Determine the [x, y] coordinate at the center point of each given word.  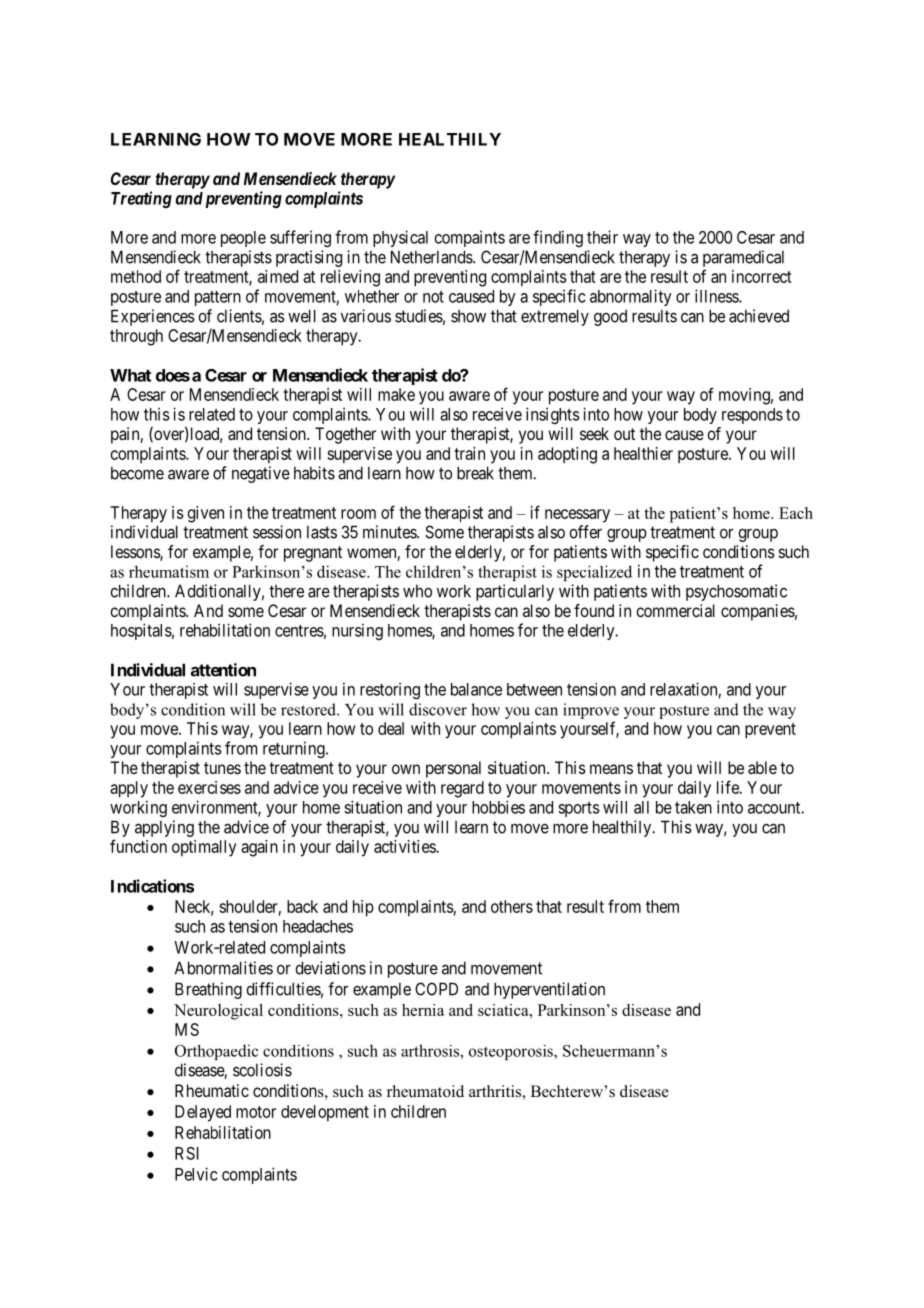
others [512, 906]
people [243, 239]
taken [693, 807]
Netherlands [432, 257]
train [469, 453]
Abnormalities [224, 968]
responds [752, 416]
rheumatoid [425, 1091]
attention [223, 670]
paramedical [743, 258]
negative [261, 474]
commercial [675, 610]
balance [476, 689]
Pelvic [196, 1174]
